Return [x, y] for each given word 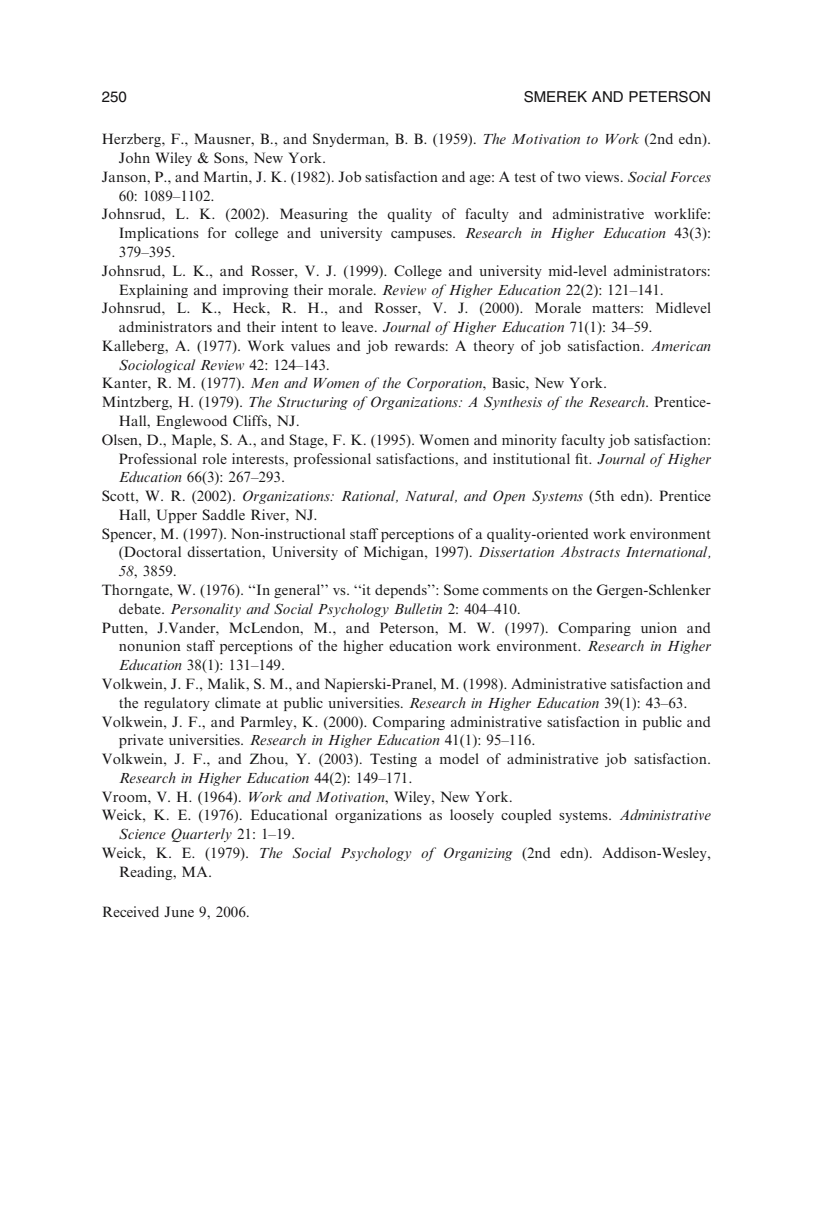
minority [529, 441]
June [179, 911]
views [603, 176]
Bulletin [418, 608]
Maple [193, 441]
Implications [159, 234]
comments [515, 590]
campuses [422, 236]
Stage [308, 441]
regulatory [177, 704]
